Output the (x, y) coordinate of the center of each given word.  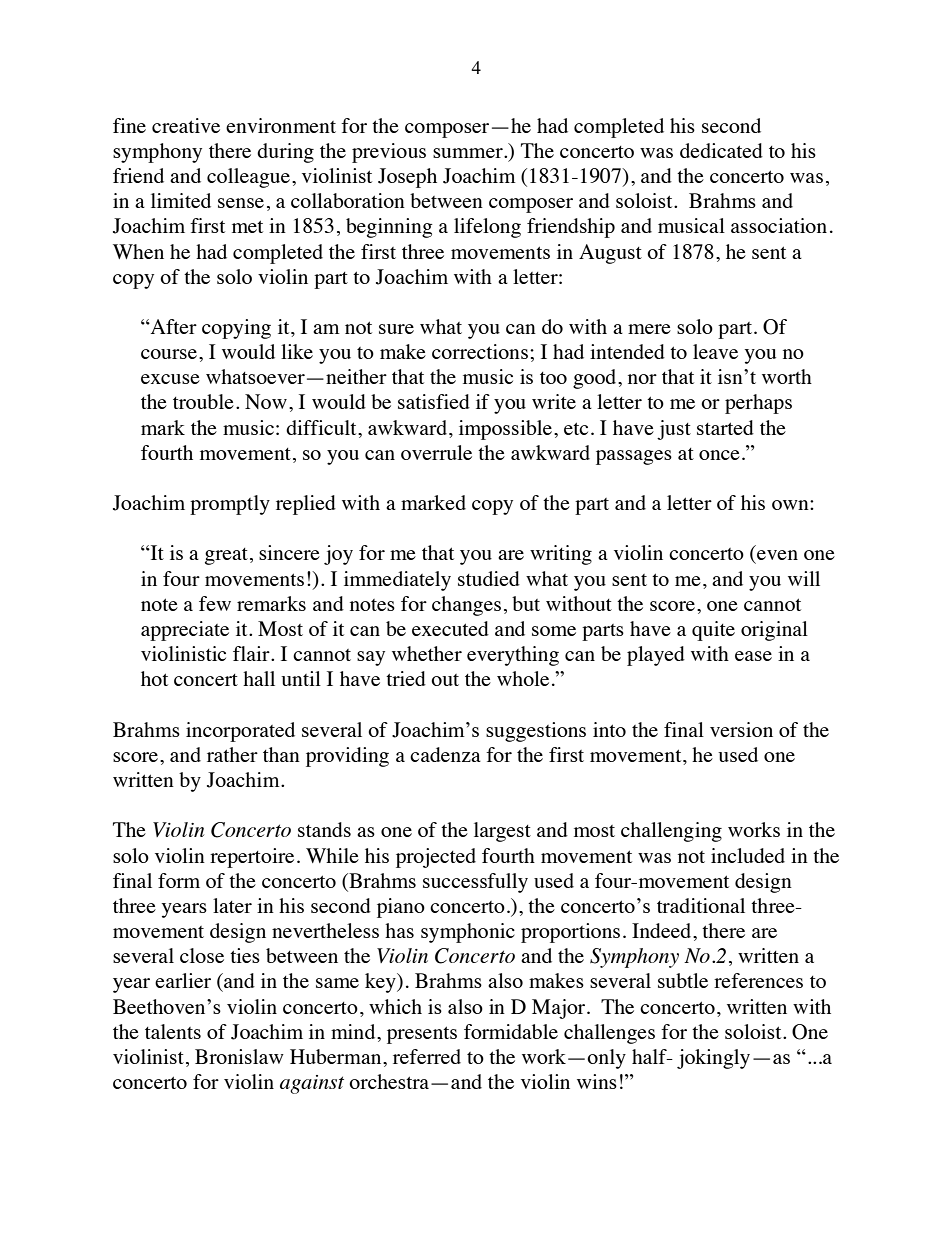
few (215, 603)
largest (502, 832)
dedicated (721, 150)
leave (715, 351)
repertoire (252, 858)
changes (466, 606)
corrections (480, 351)
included (748, 855)
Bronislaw (239, 1056)
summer (469, 153)
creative (186, 125)
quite (713, 631)
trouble (203, 401)
